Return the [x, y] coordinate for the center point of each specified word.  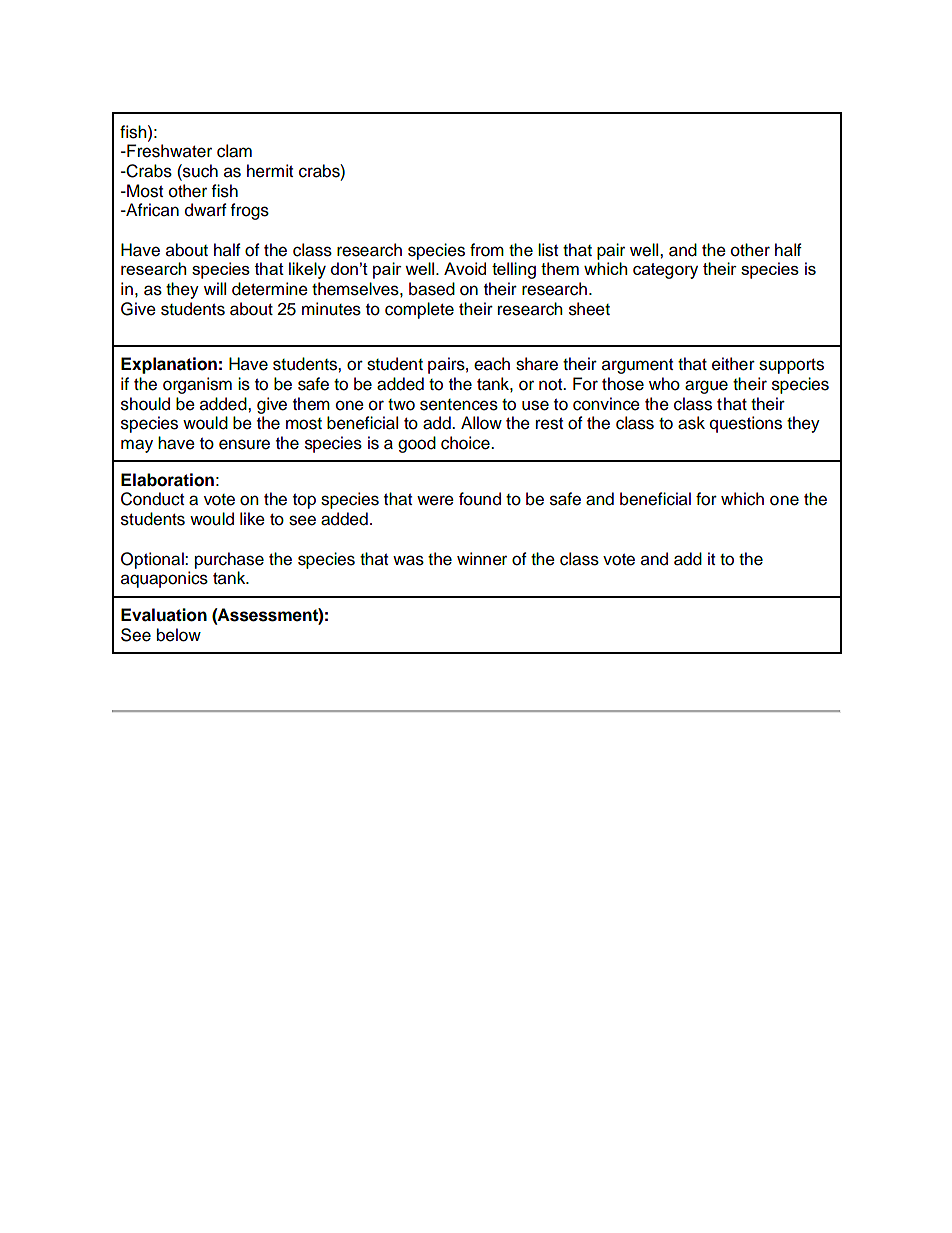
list [548, 250]
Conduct [152, 499]
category [665, 271]
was [408, 560]
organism [197, 385]
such [199, 171]
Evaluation [164, 615]
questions [746, 424]
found [480, 499]
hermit [270, 171]
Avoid [465, 268]
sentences [459, 405]
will [215, 288]
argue [706, 387]
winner [482, 559]
